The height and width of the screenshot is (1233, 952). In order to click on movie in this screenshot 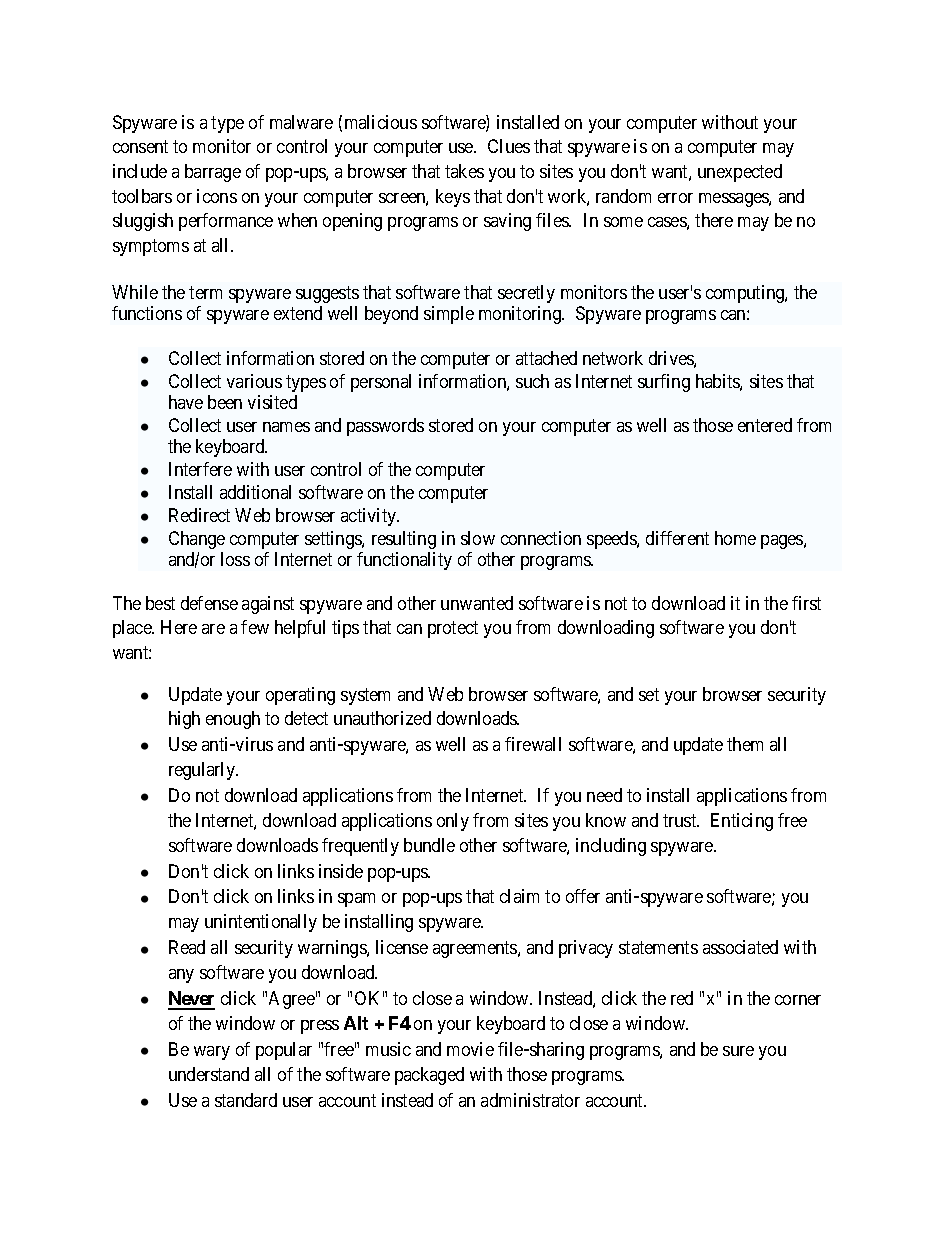, I will do `click(470, 1049)`.
